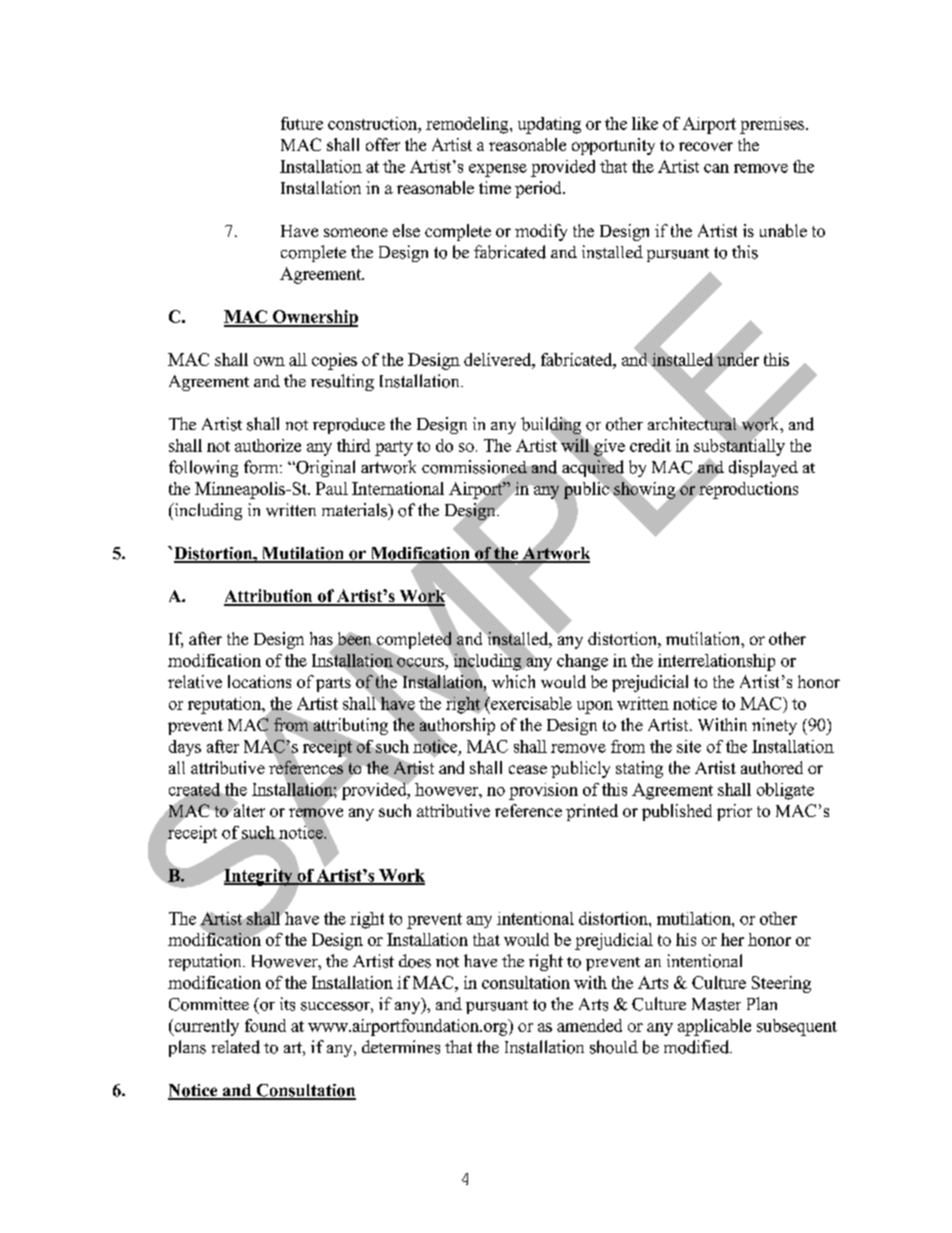 This screenshot has width=952, height=1233. What do you see at coordinates (739, 446) in the screenshot?
I see `substantially` at bounding box center [739, 446].
